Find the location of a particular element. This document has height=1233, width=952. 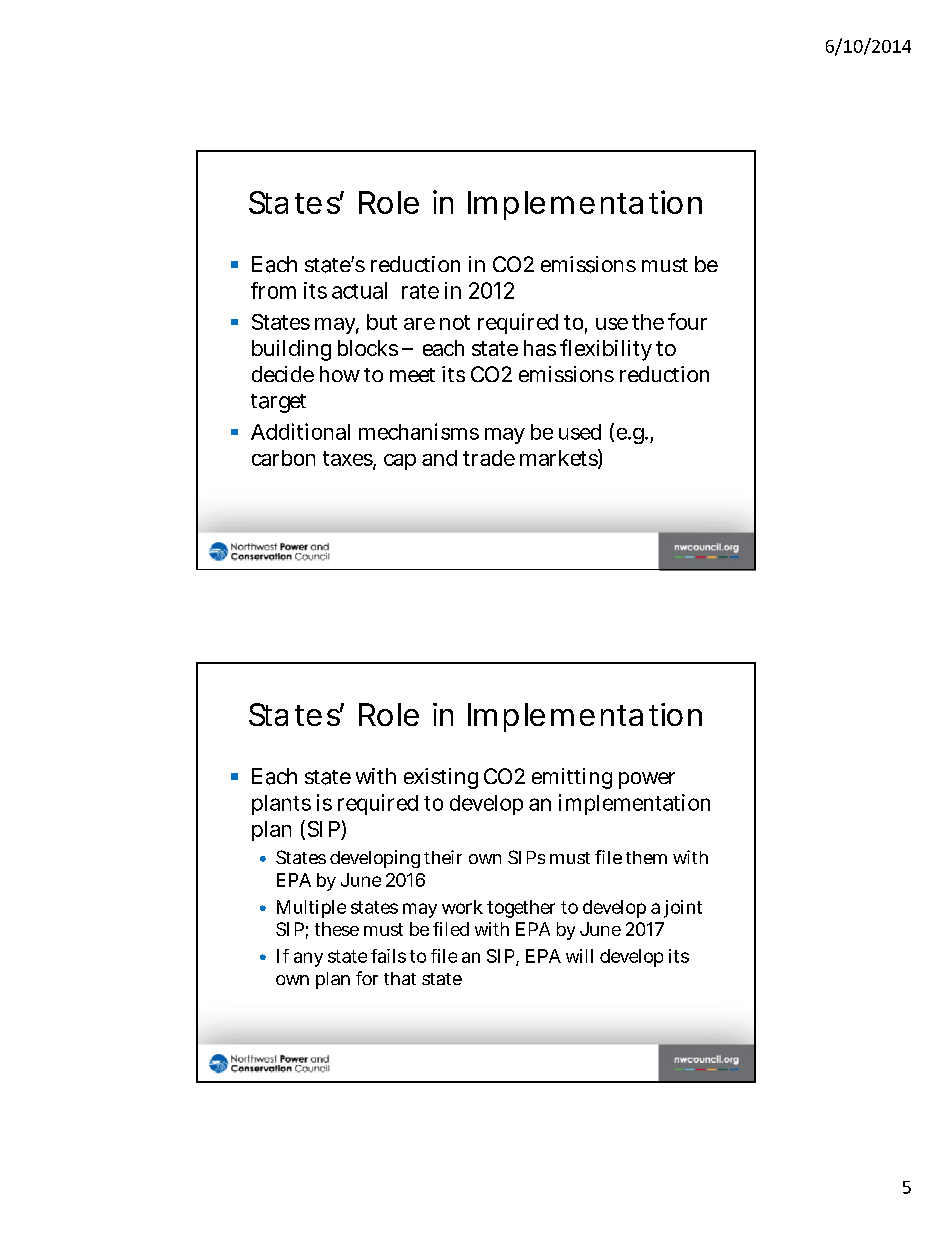

existing is located at coordinates (441, 778).
